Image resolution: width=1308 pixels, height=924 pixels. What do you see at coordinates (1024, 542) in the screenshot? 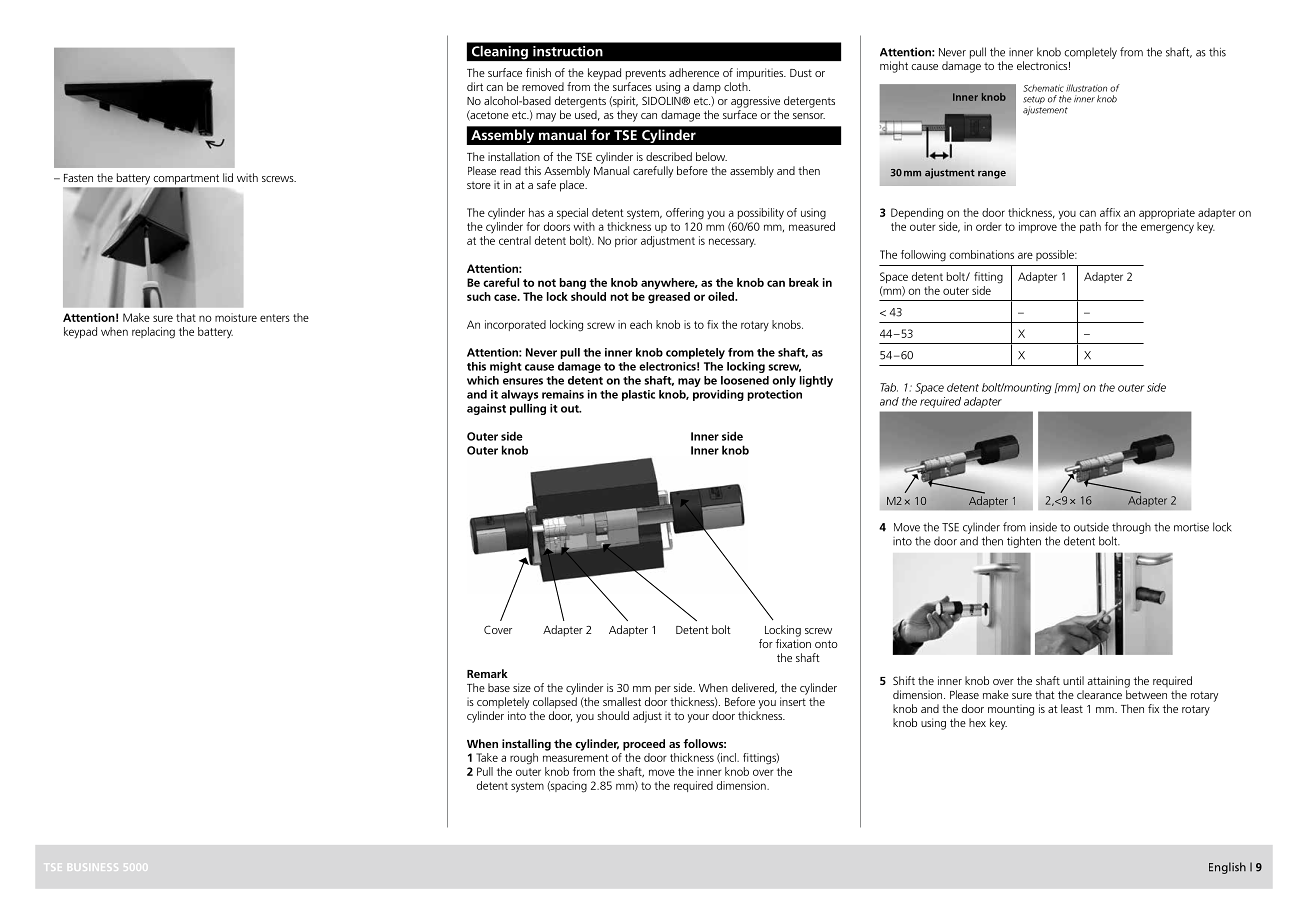
I see `tighten` at bounding box center [1024, 542].
